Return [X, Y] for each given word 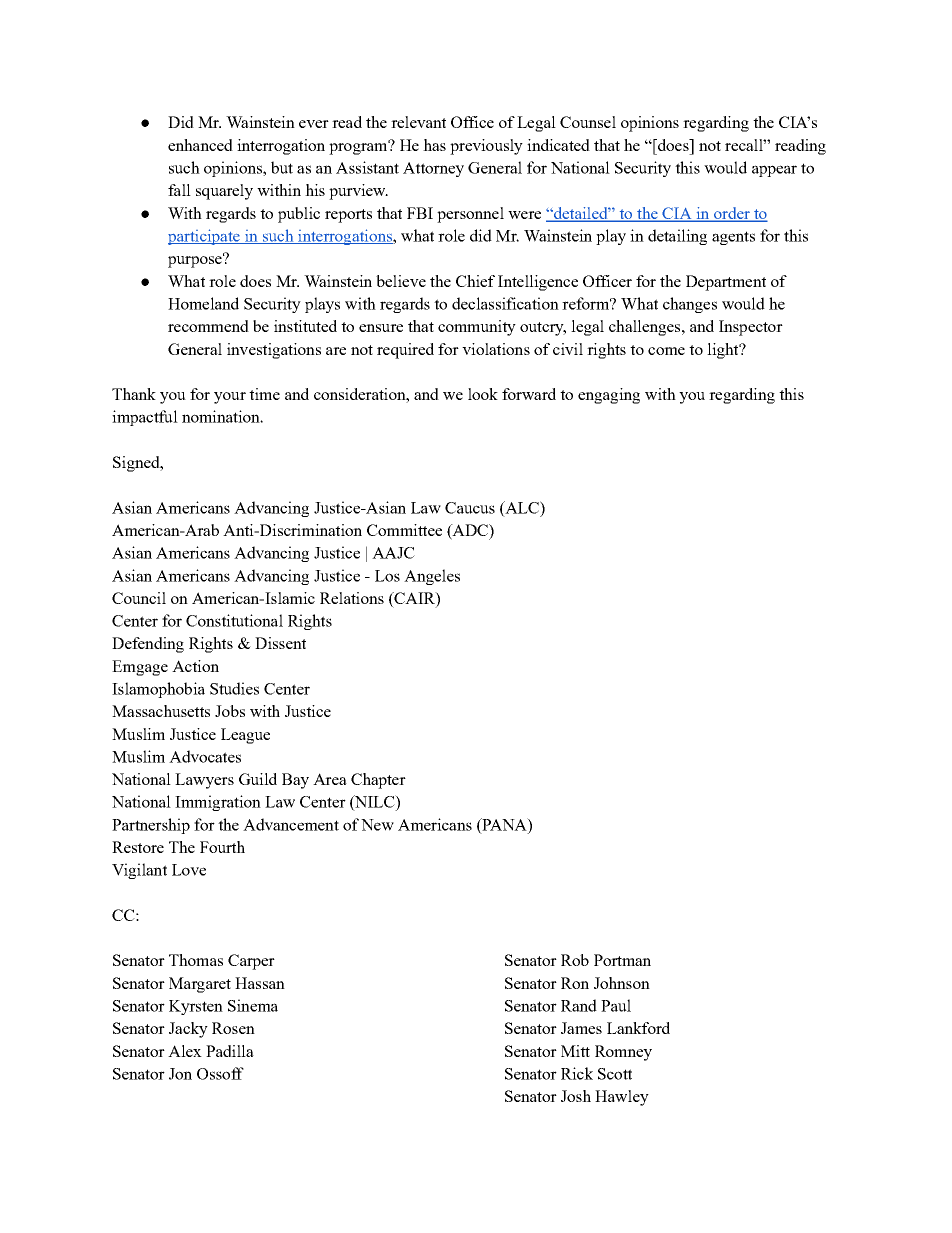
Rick [577, 1073]
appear [774, 171]
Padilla [230, 1051]
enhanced [200, 145]
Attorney [433, 169]
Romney [623, 1053]
